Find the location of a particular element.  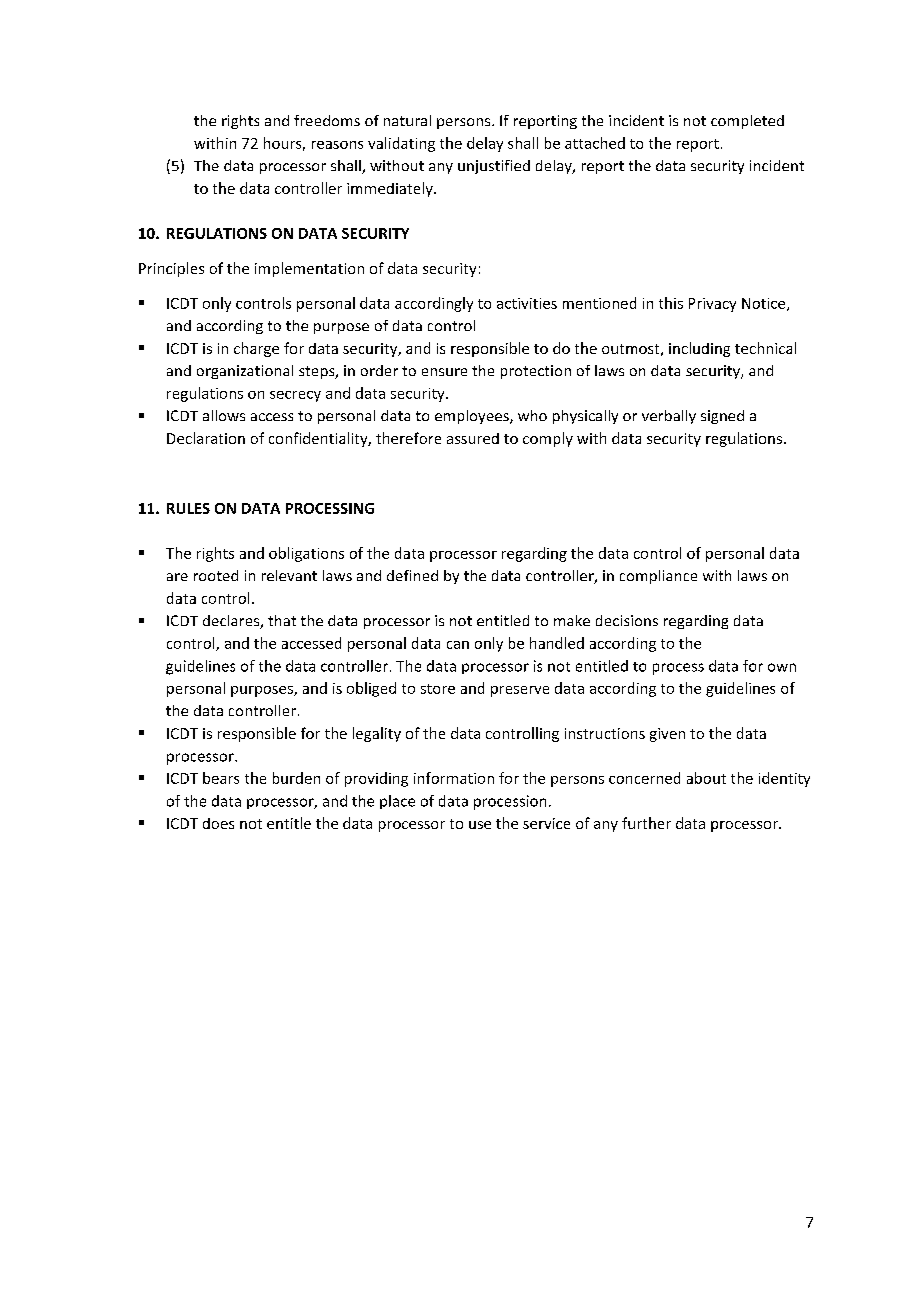

unjustified is located at coordinates (494, 167).
